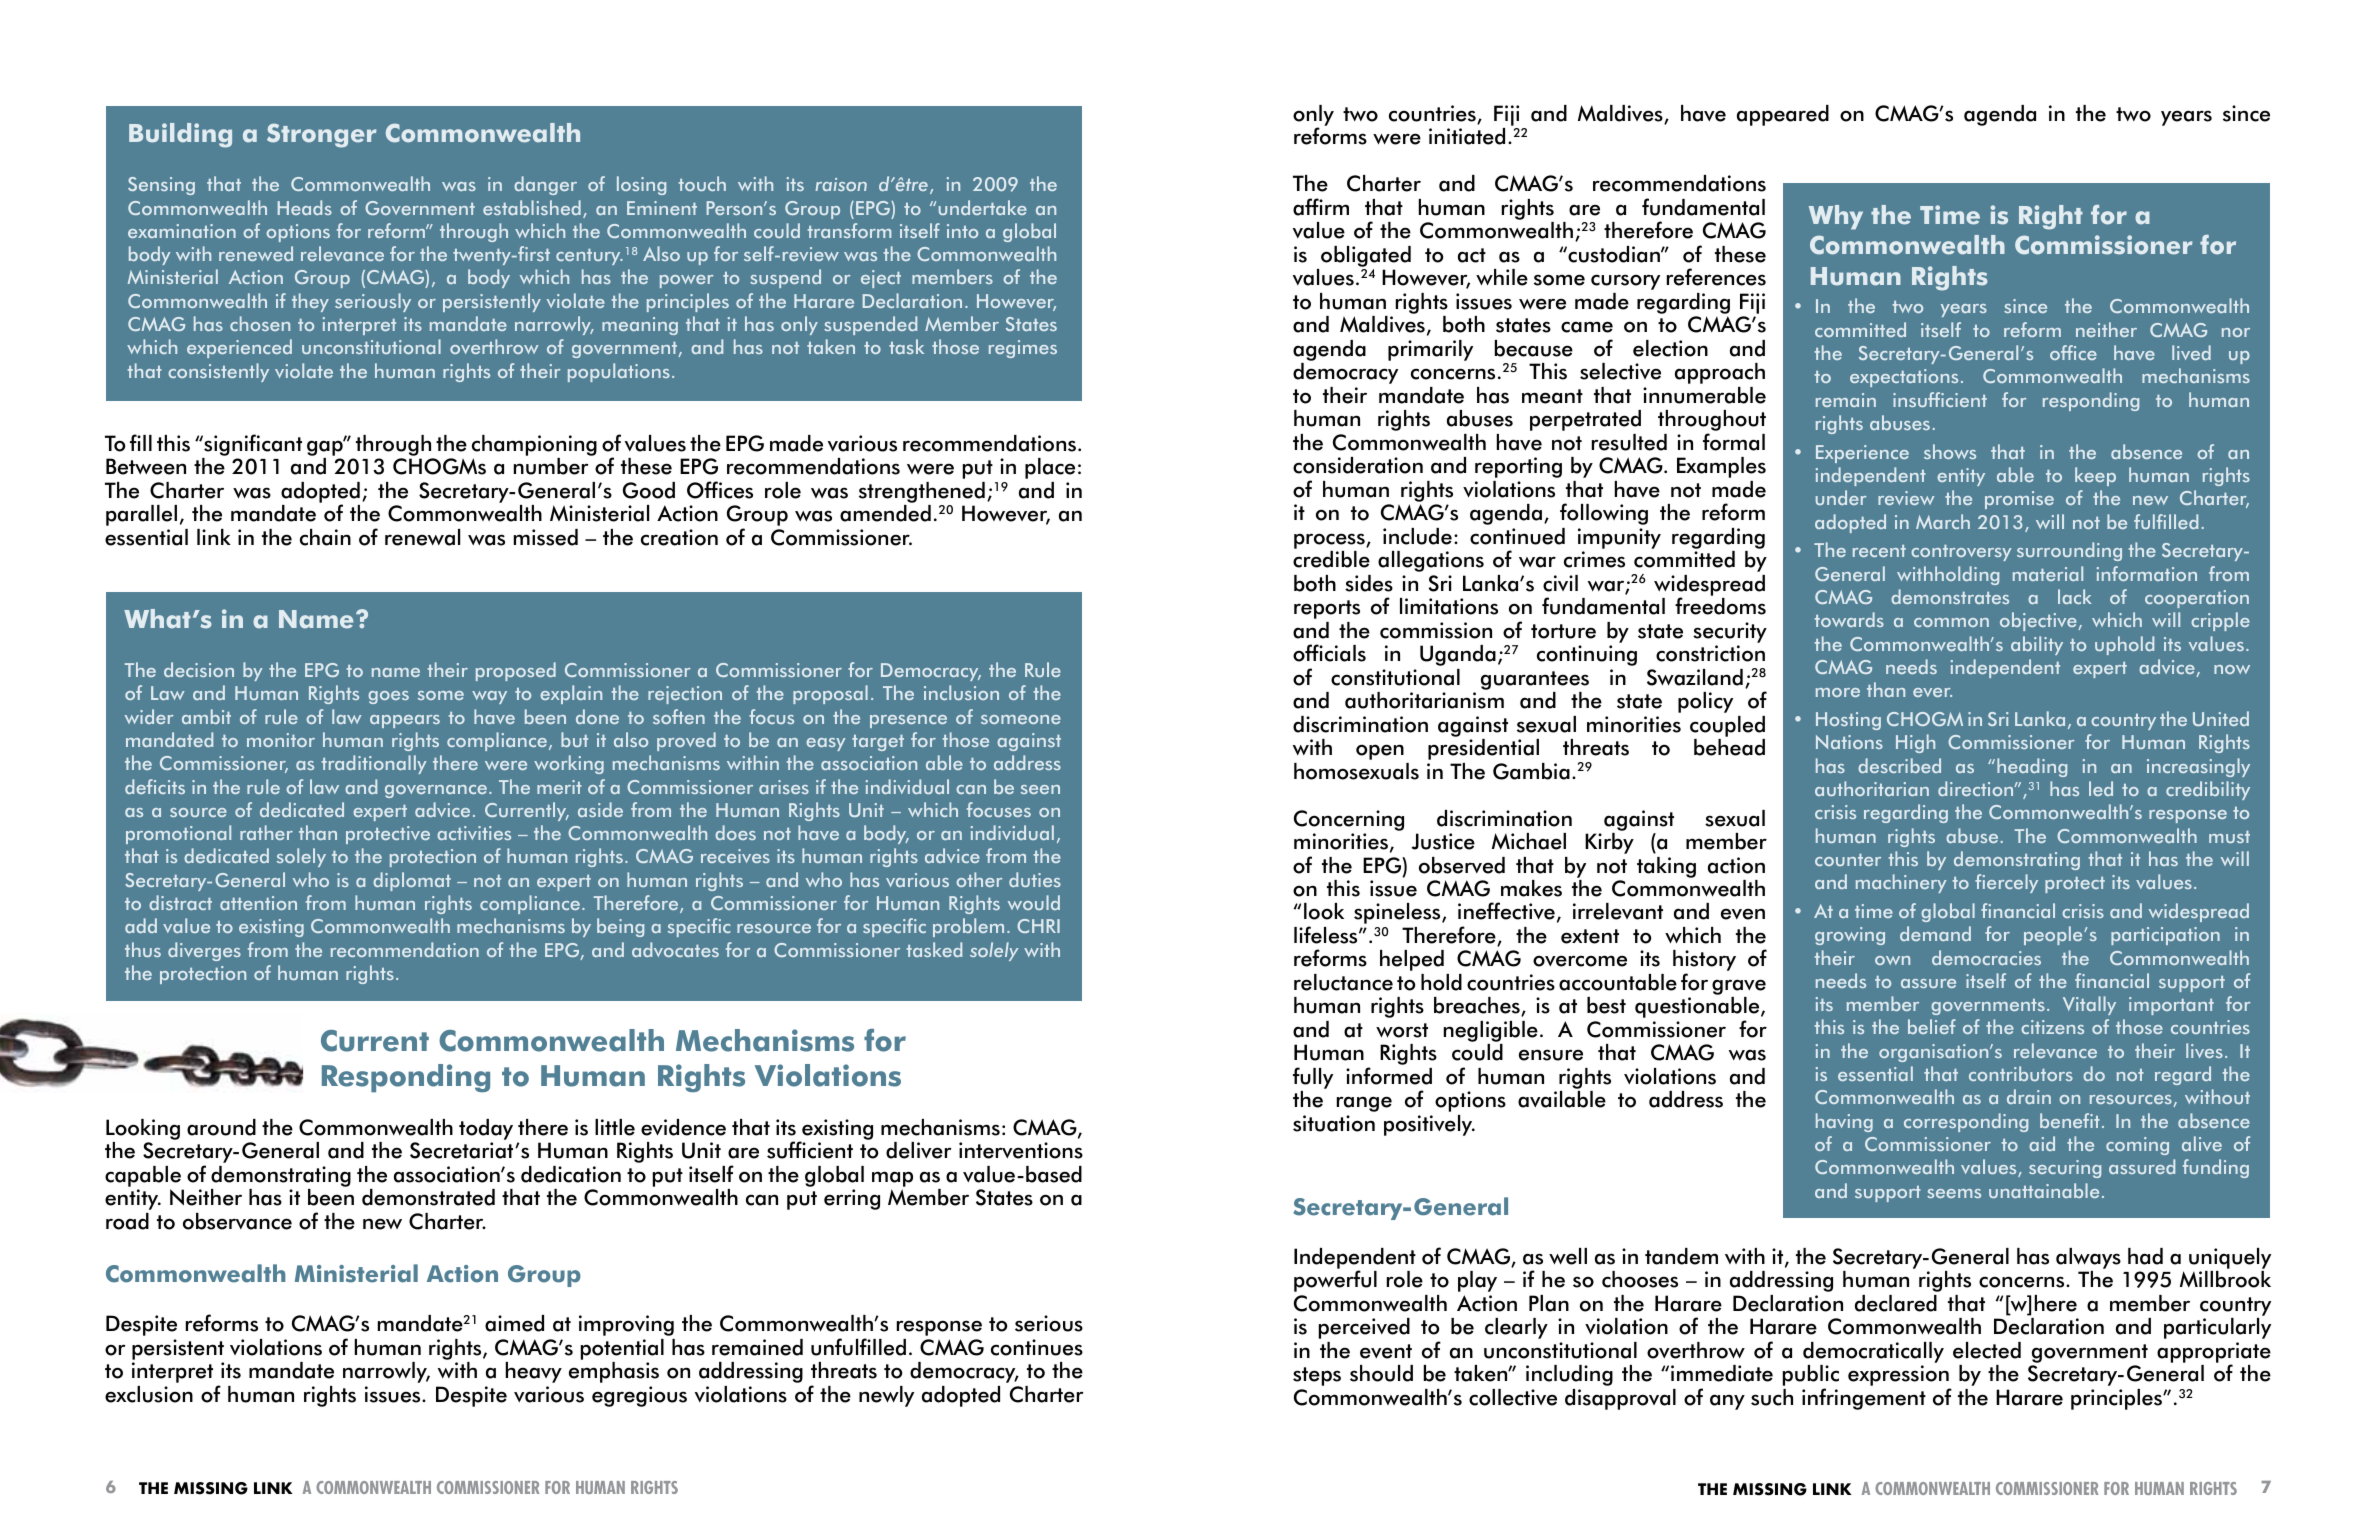  Describe the element at coordinates (2021, 1073) in the document. I see `contributors` at that location.
